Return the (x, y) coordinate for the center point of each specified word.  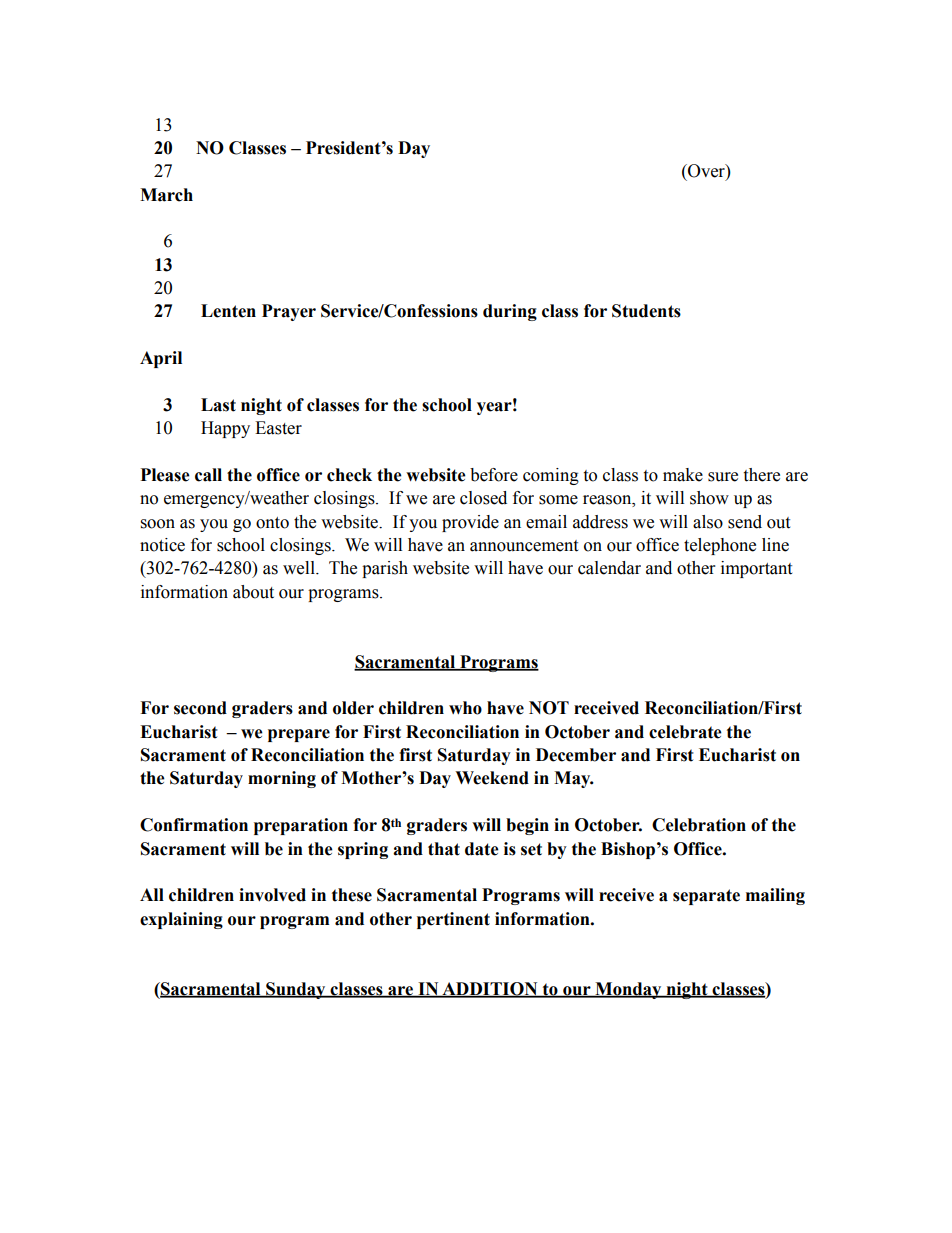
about (253, 592)
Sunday (296, 990)
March (166, 195)
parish (385, 569)
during (510, 312)
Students (646, 311)
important (756, 569)
